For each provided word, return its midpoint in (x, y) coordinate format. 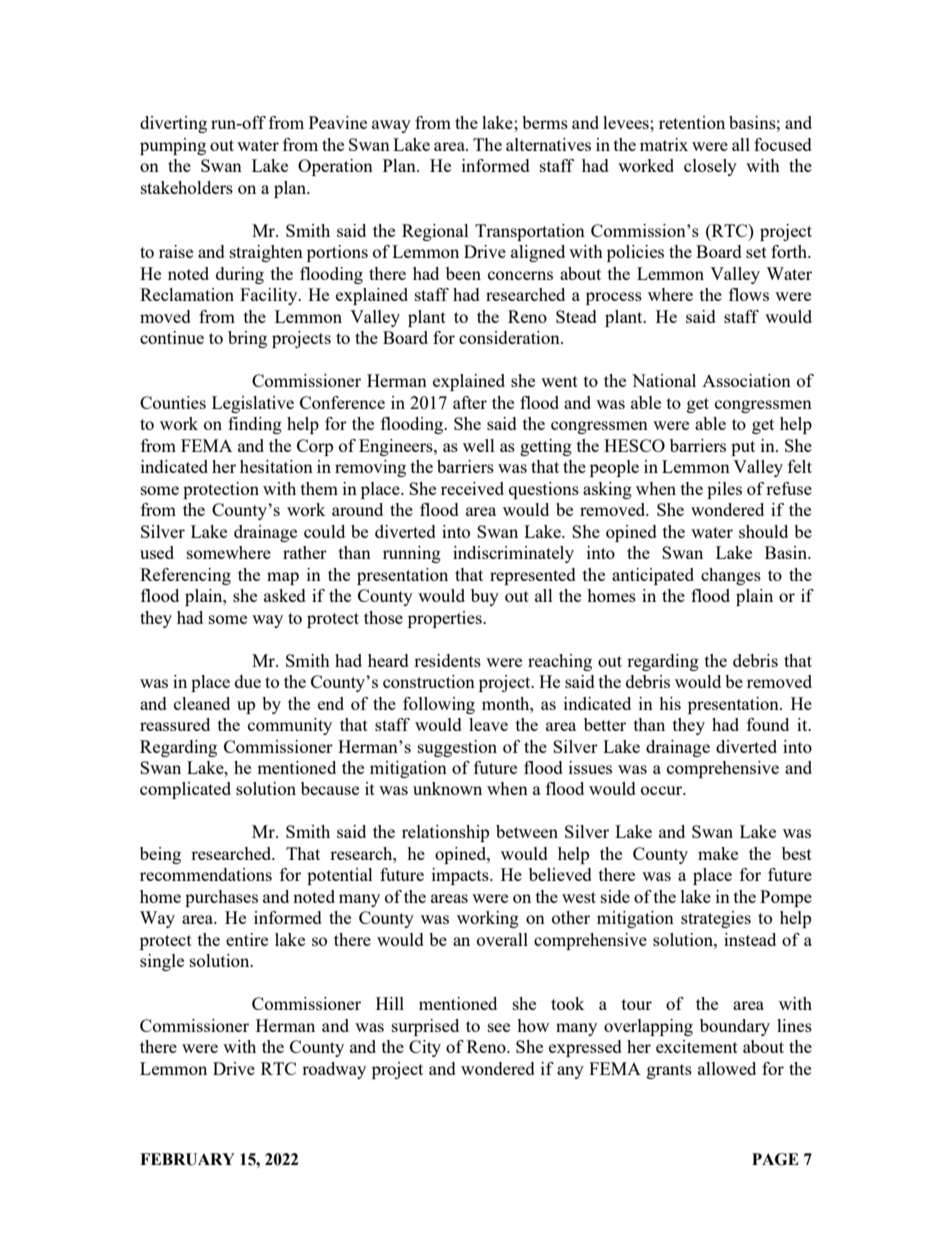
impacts (461, 876)
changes (731, 576)
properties (446, 619)
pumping (173, 146)
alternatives (548, 144)
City (425, 1048)
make (718, 853)
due (248, 681)
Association (746, 380)
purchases (221, 898)
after (470, 402)
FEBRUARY (187, 1159)
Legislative (253, 404)
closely (710, 167)
